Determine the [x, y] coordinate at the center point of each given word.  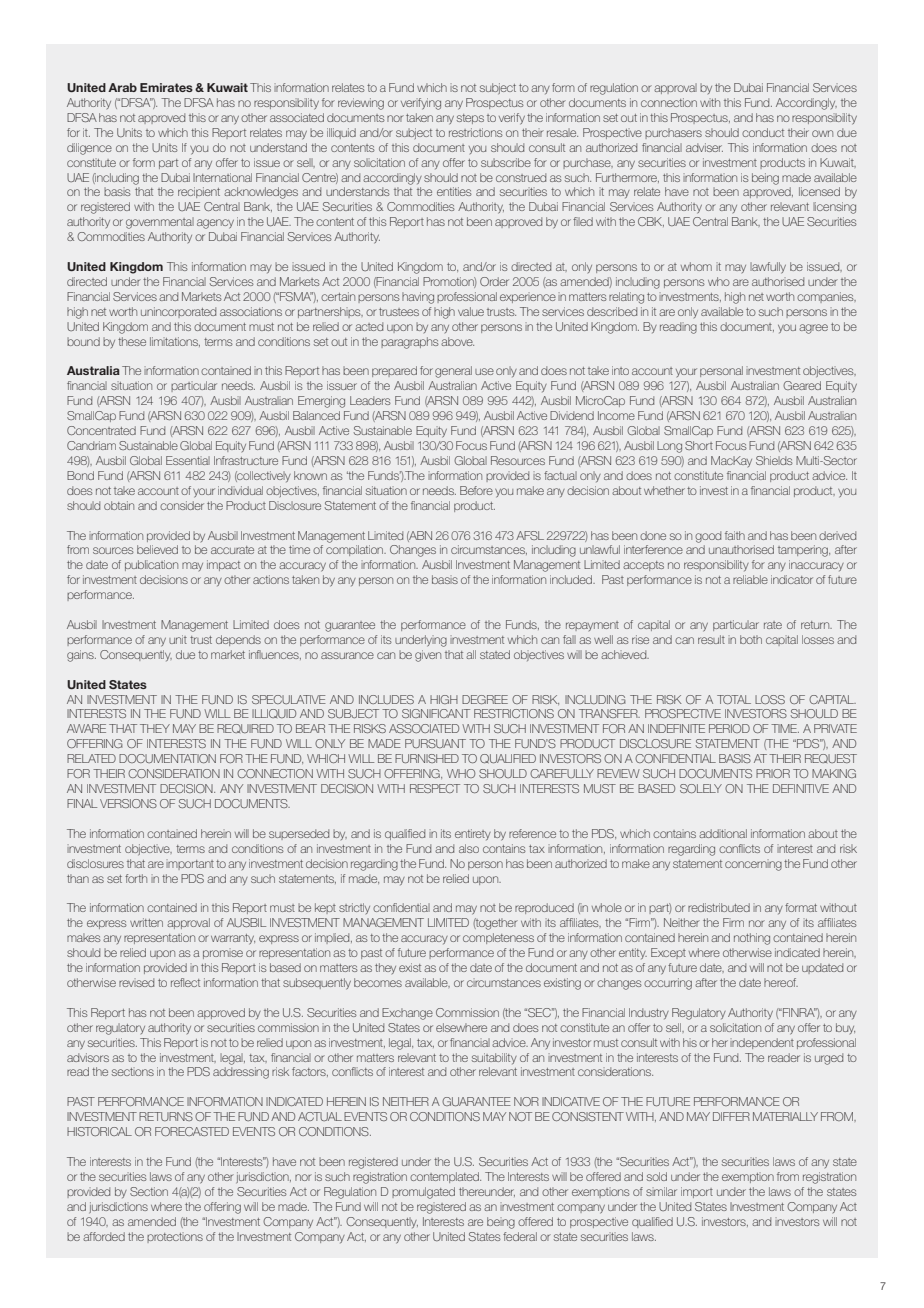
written [146, 922]
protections [175, 1237]
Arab [122, 87]
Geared [802, 385]
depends [238, 640]
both [751, 639]
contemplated [445, 1177]
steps [470, 119]
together [495, 924]
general [453, 372]
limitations [175, 342]
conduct [763, 132]
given [428, 656]
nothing [752, 939]
